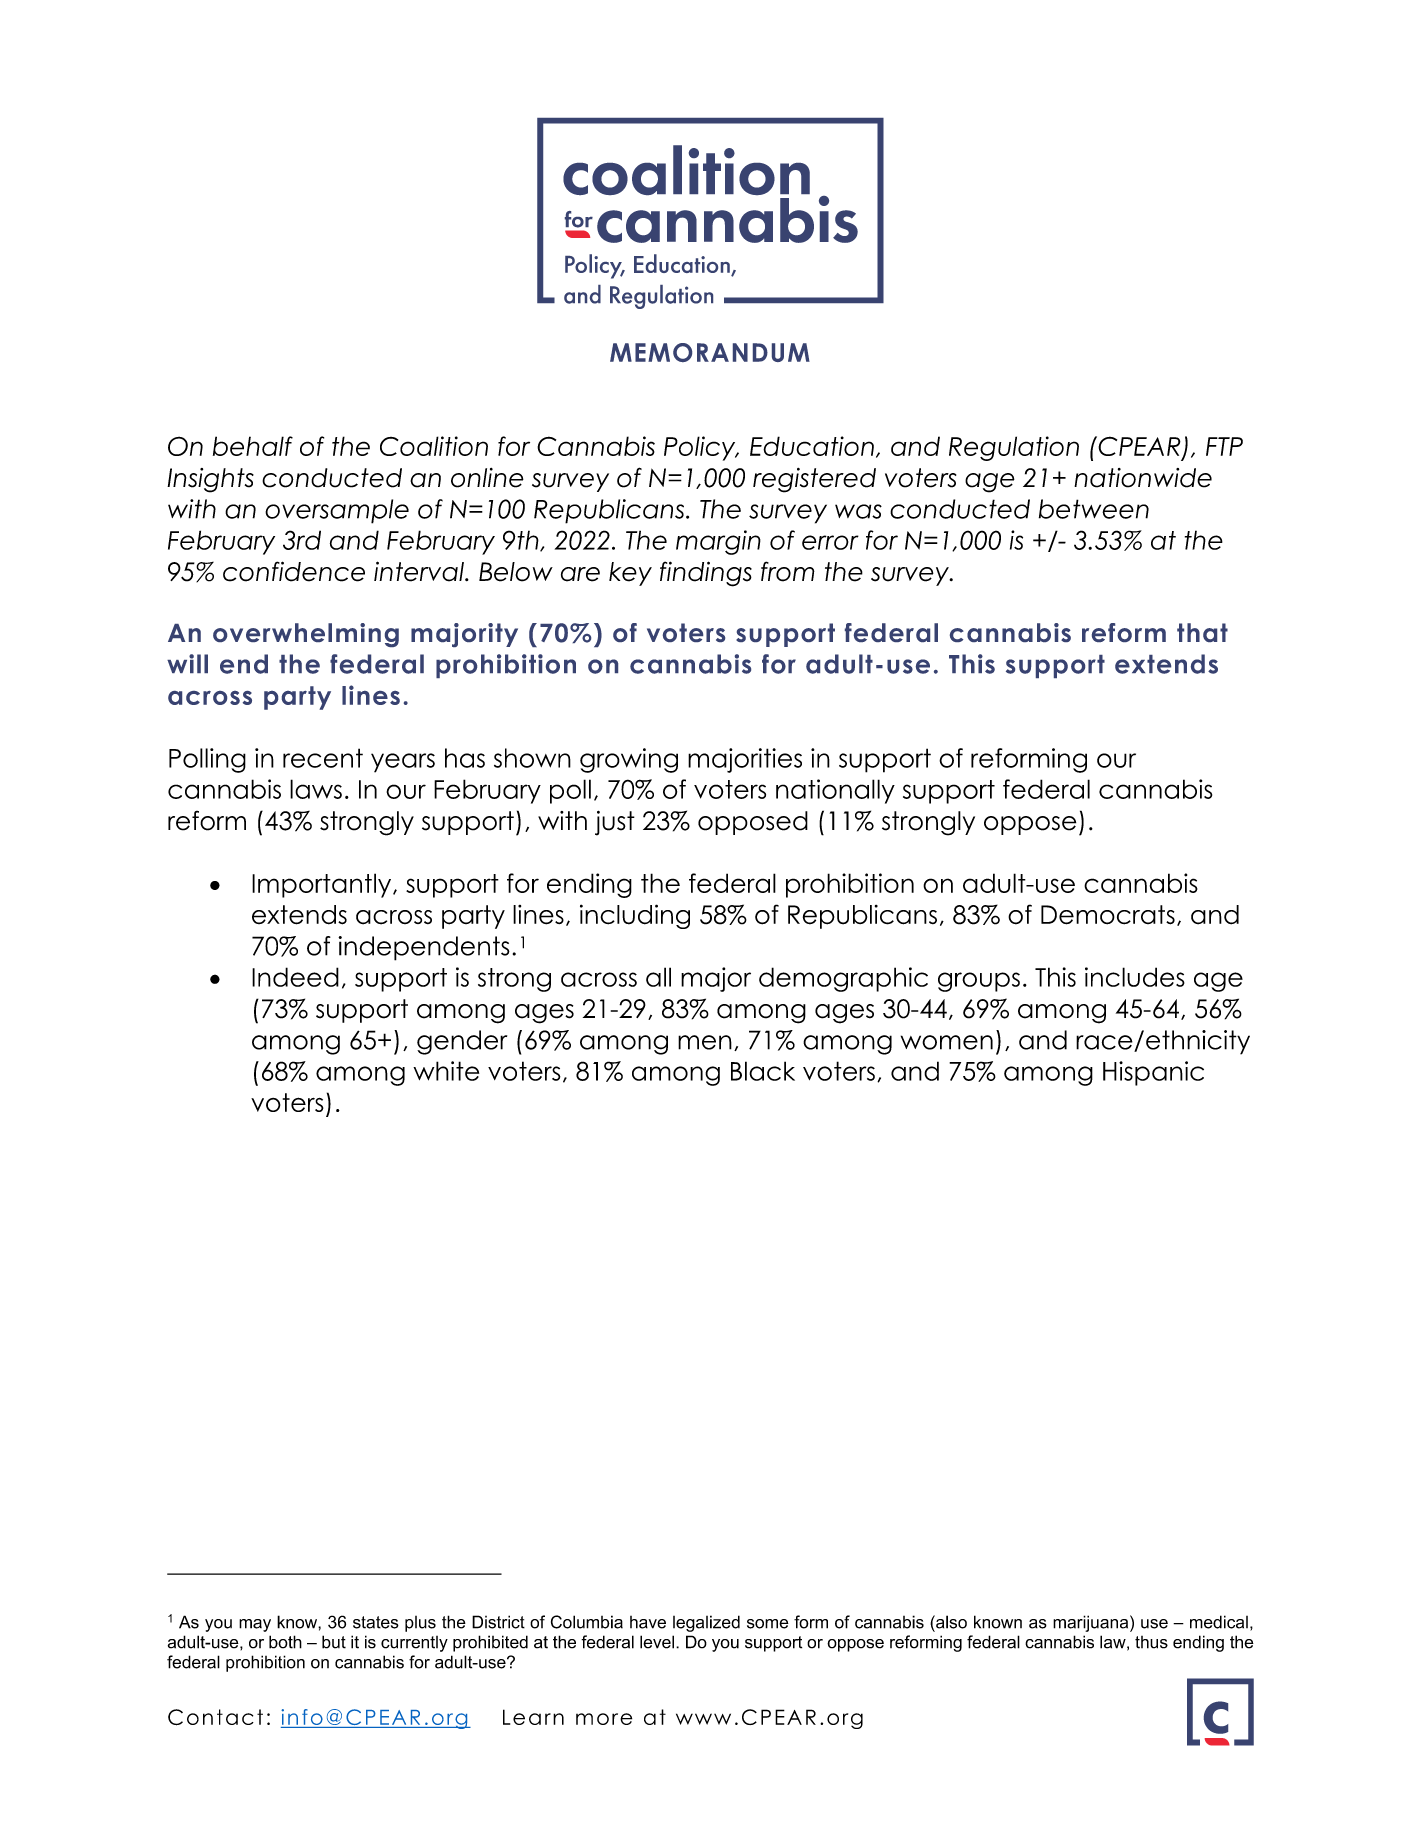 The height and width of the screenshot is (1839, 1421). What do you see at coordinates (295, 977) in the screenshot?
I see `Indeed` at bounding box center [295, 977].
